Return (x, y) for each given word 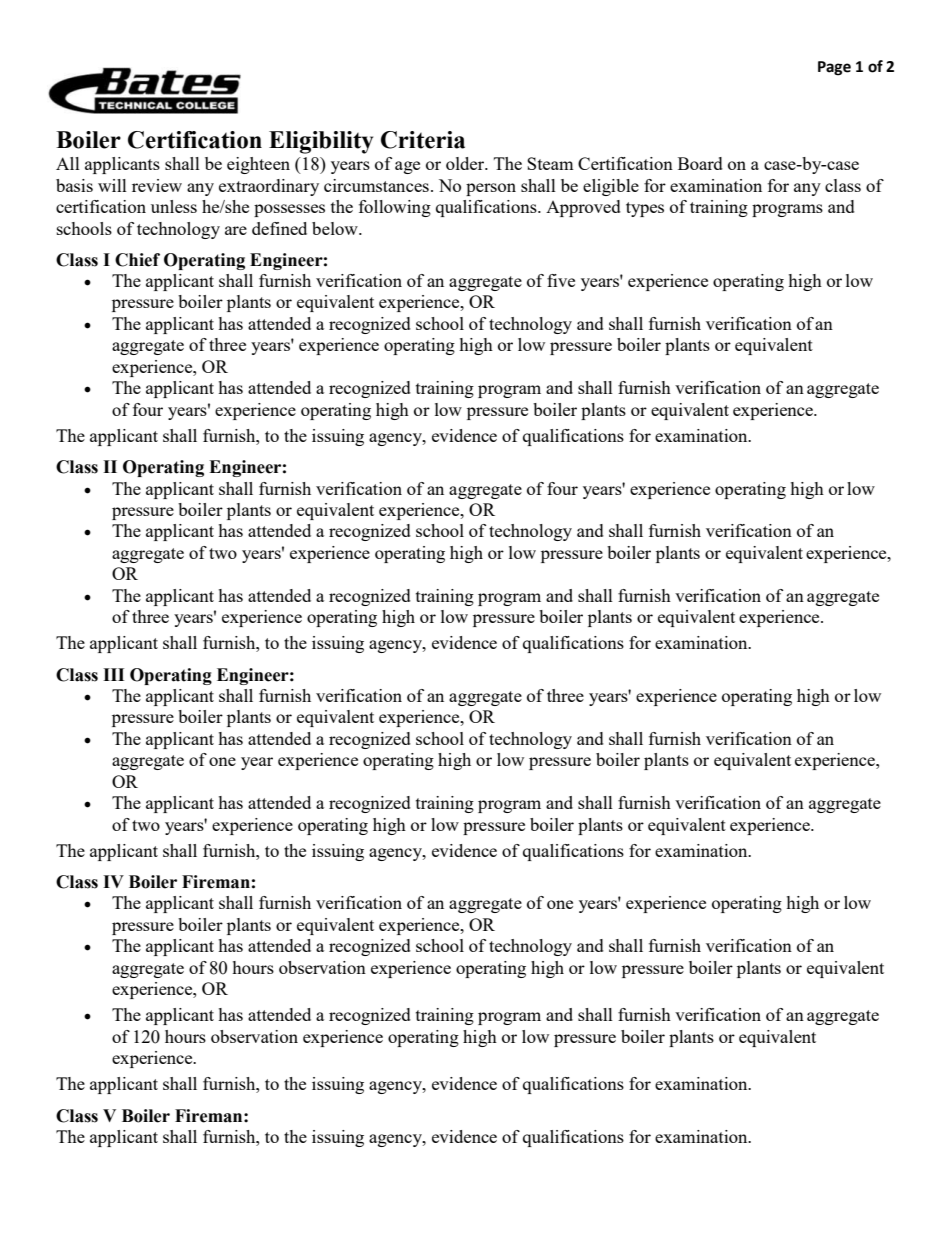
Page (834, 68)
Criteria (423, 140)
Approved (583, 208)
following (395, 208)
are (236, 230)
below (336, 228)
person (491, 189)
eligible (611, 187)
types (645, 209)
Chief (137, 260)
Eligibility (321, 142)
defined (279, 228)
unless (174, 206)
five (561, 280)
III (113, 674)
